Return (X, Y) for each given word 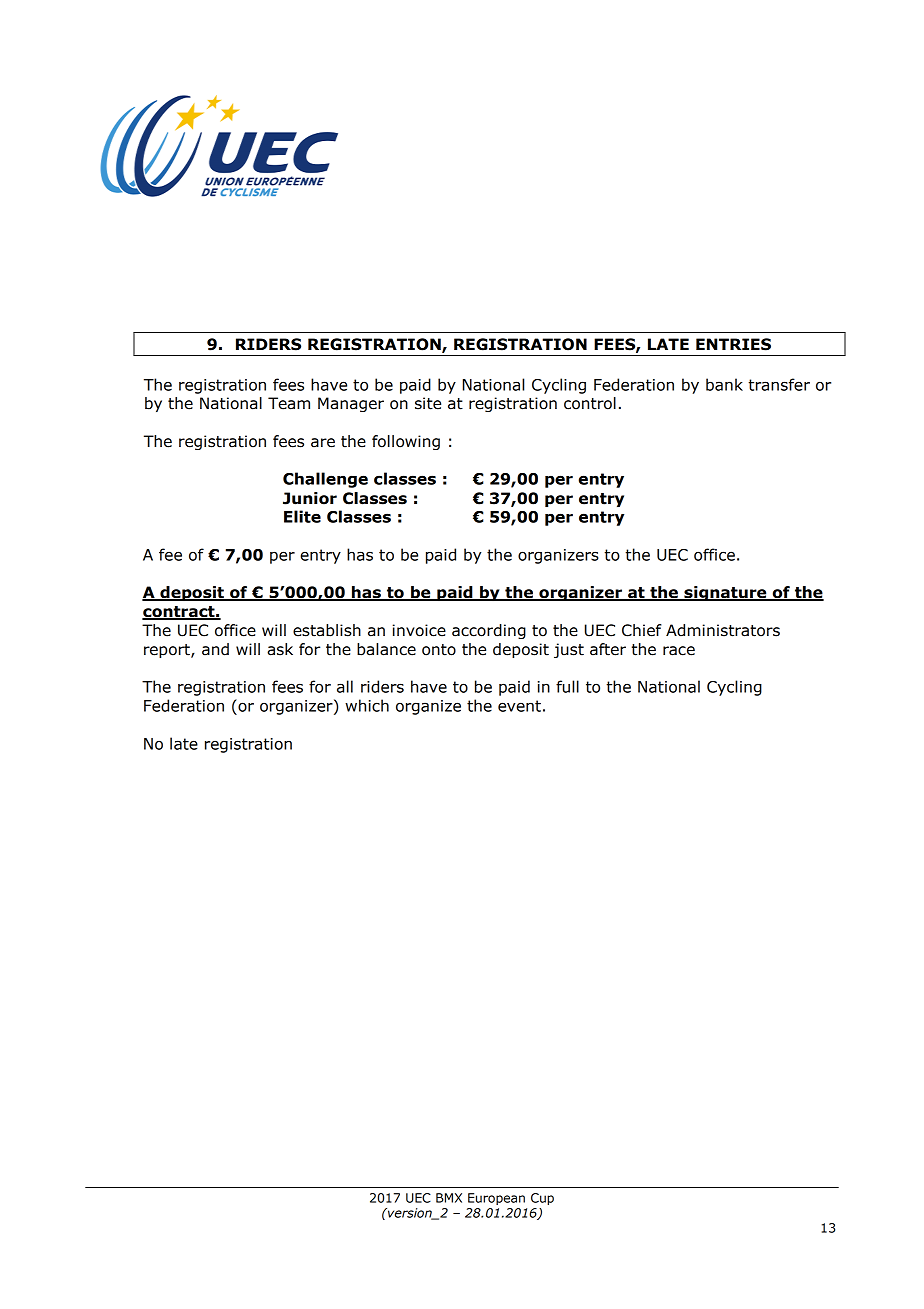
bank (724, 384)
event (519, 706)
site (428, 403)
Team (289, 403)
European (496, 1199)
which (367, 705)
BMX (449, 1198)
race (679, 651)
